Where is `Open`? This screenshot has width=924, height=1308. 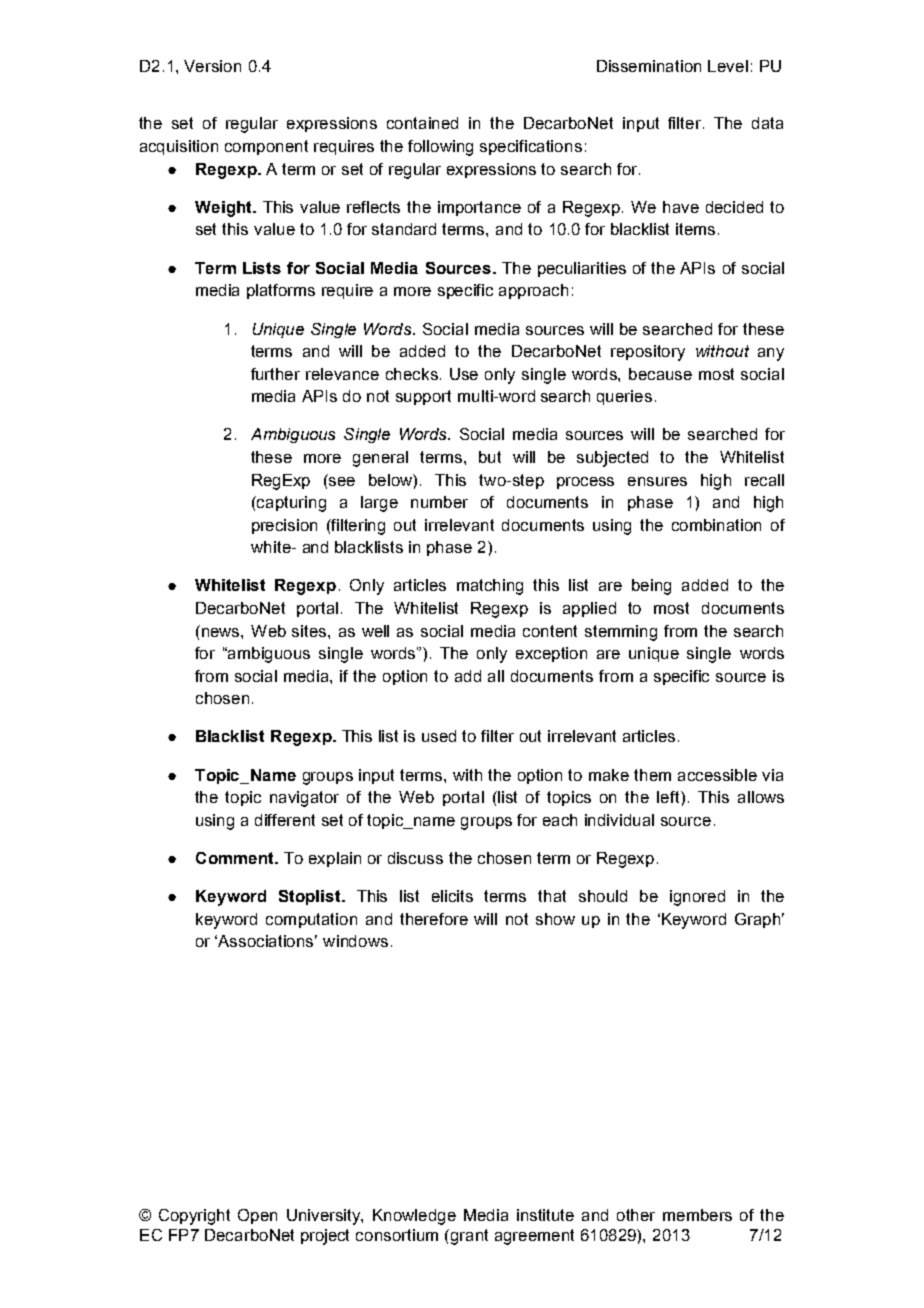 Open is located at coordinates (257, 1216).
